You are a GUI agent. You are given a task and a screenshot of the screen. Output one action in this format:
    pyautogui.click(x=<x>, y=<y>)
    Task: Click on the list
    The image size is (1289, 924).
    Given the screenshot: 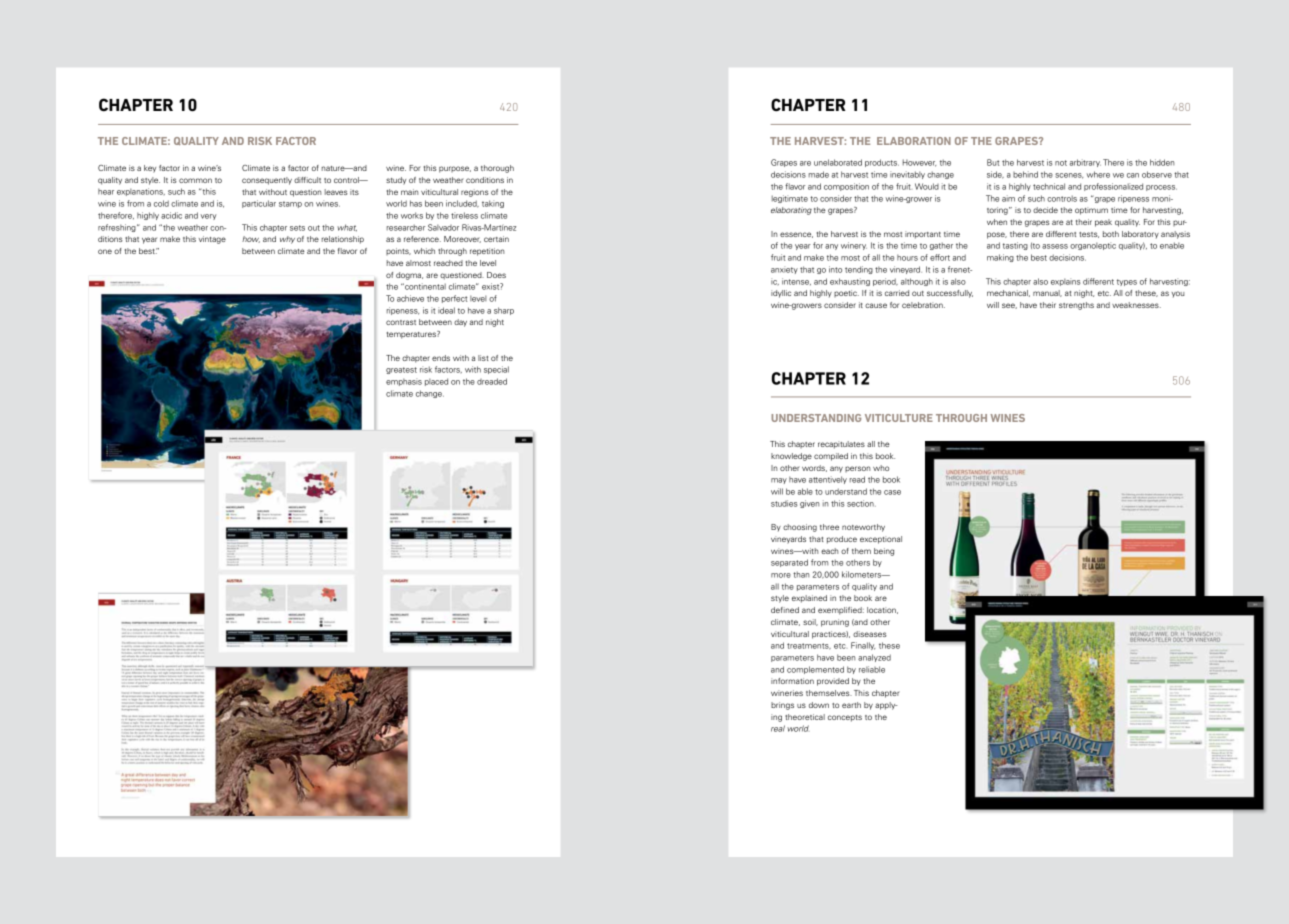 What is the action you would take?
    pyautogui.click(x=483, y=358)
